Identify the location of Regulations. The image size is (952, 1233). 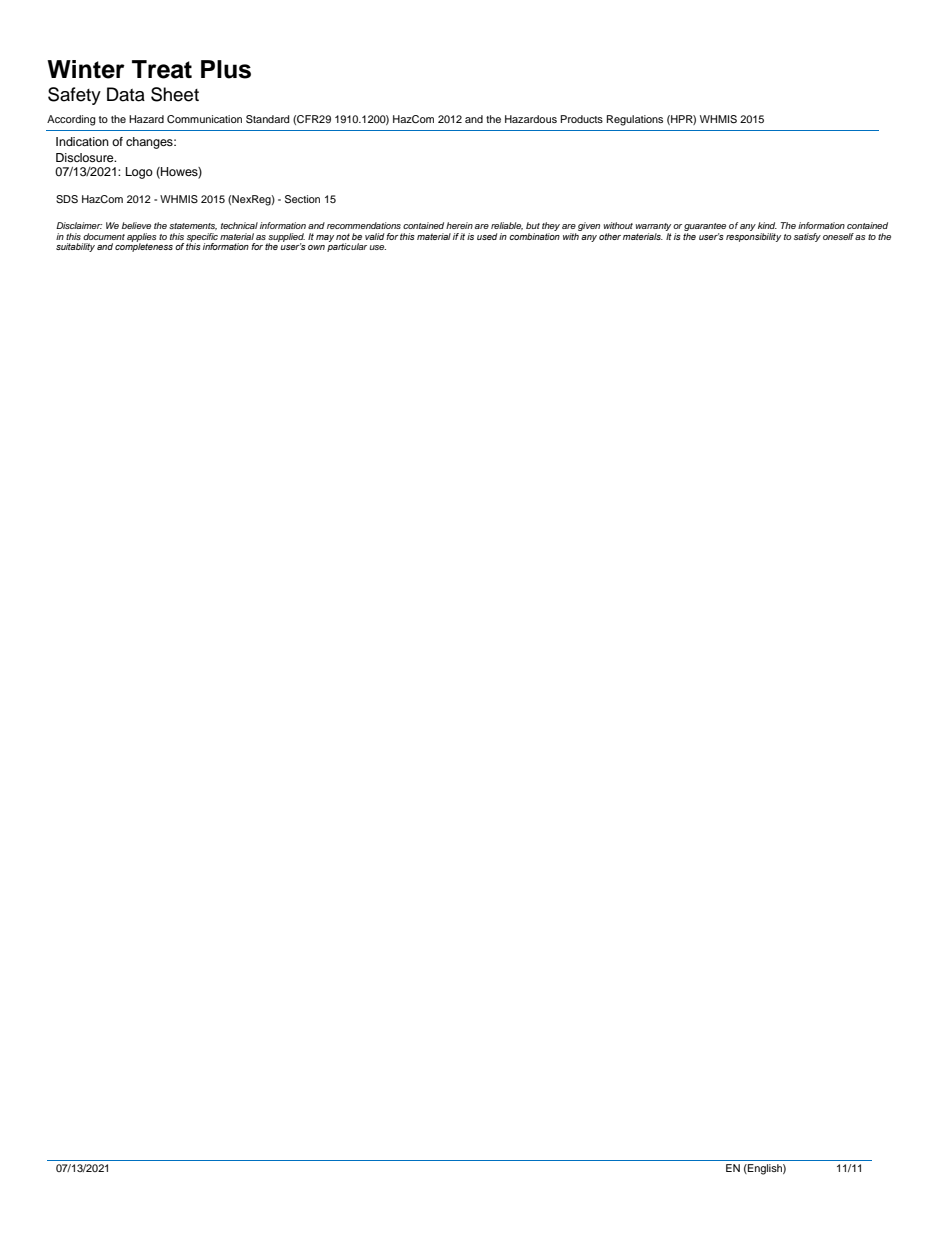
(635, 120).
